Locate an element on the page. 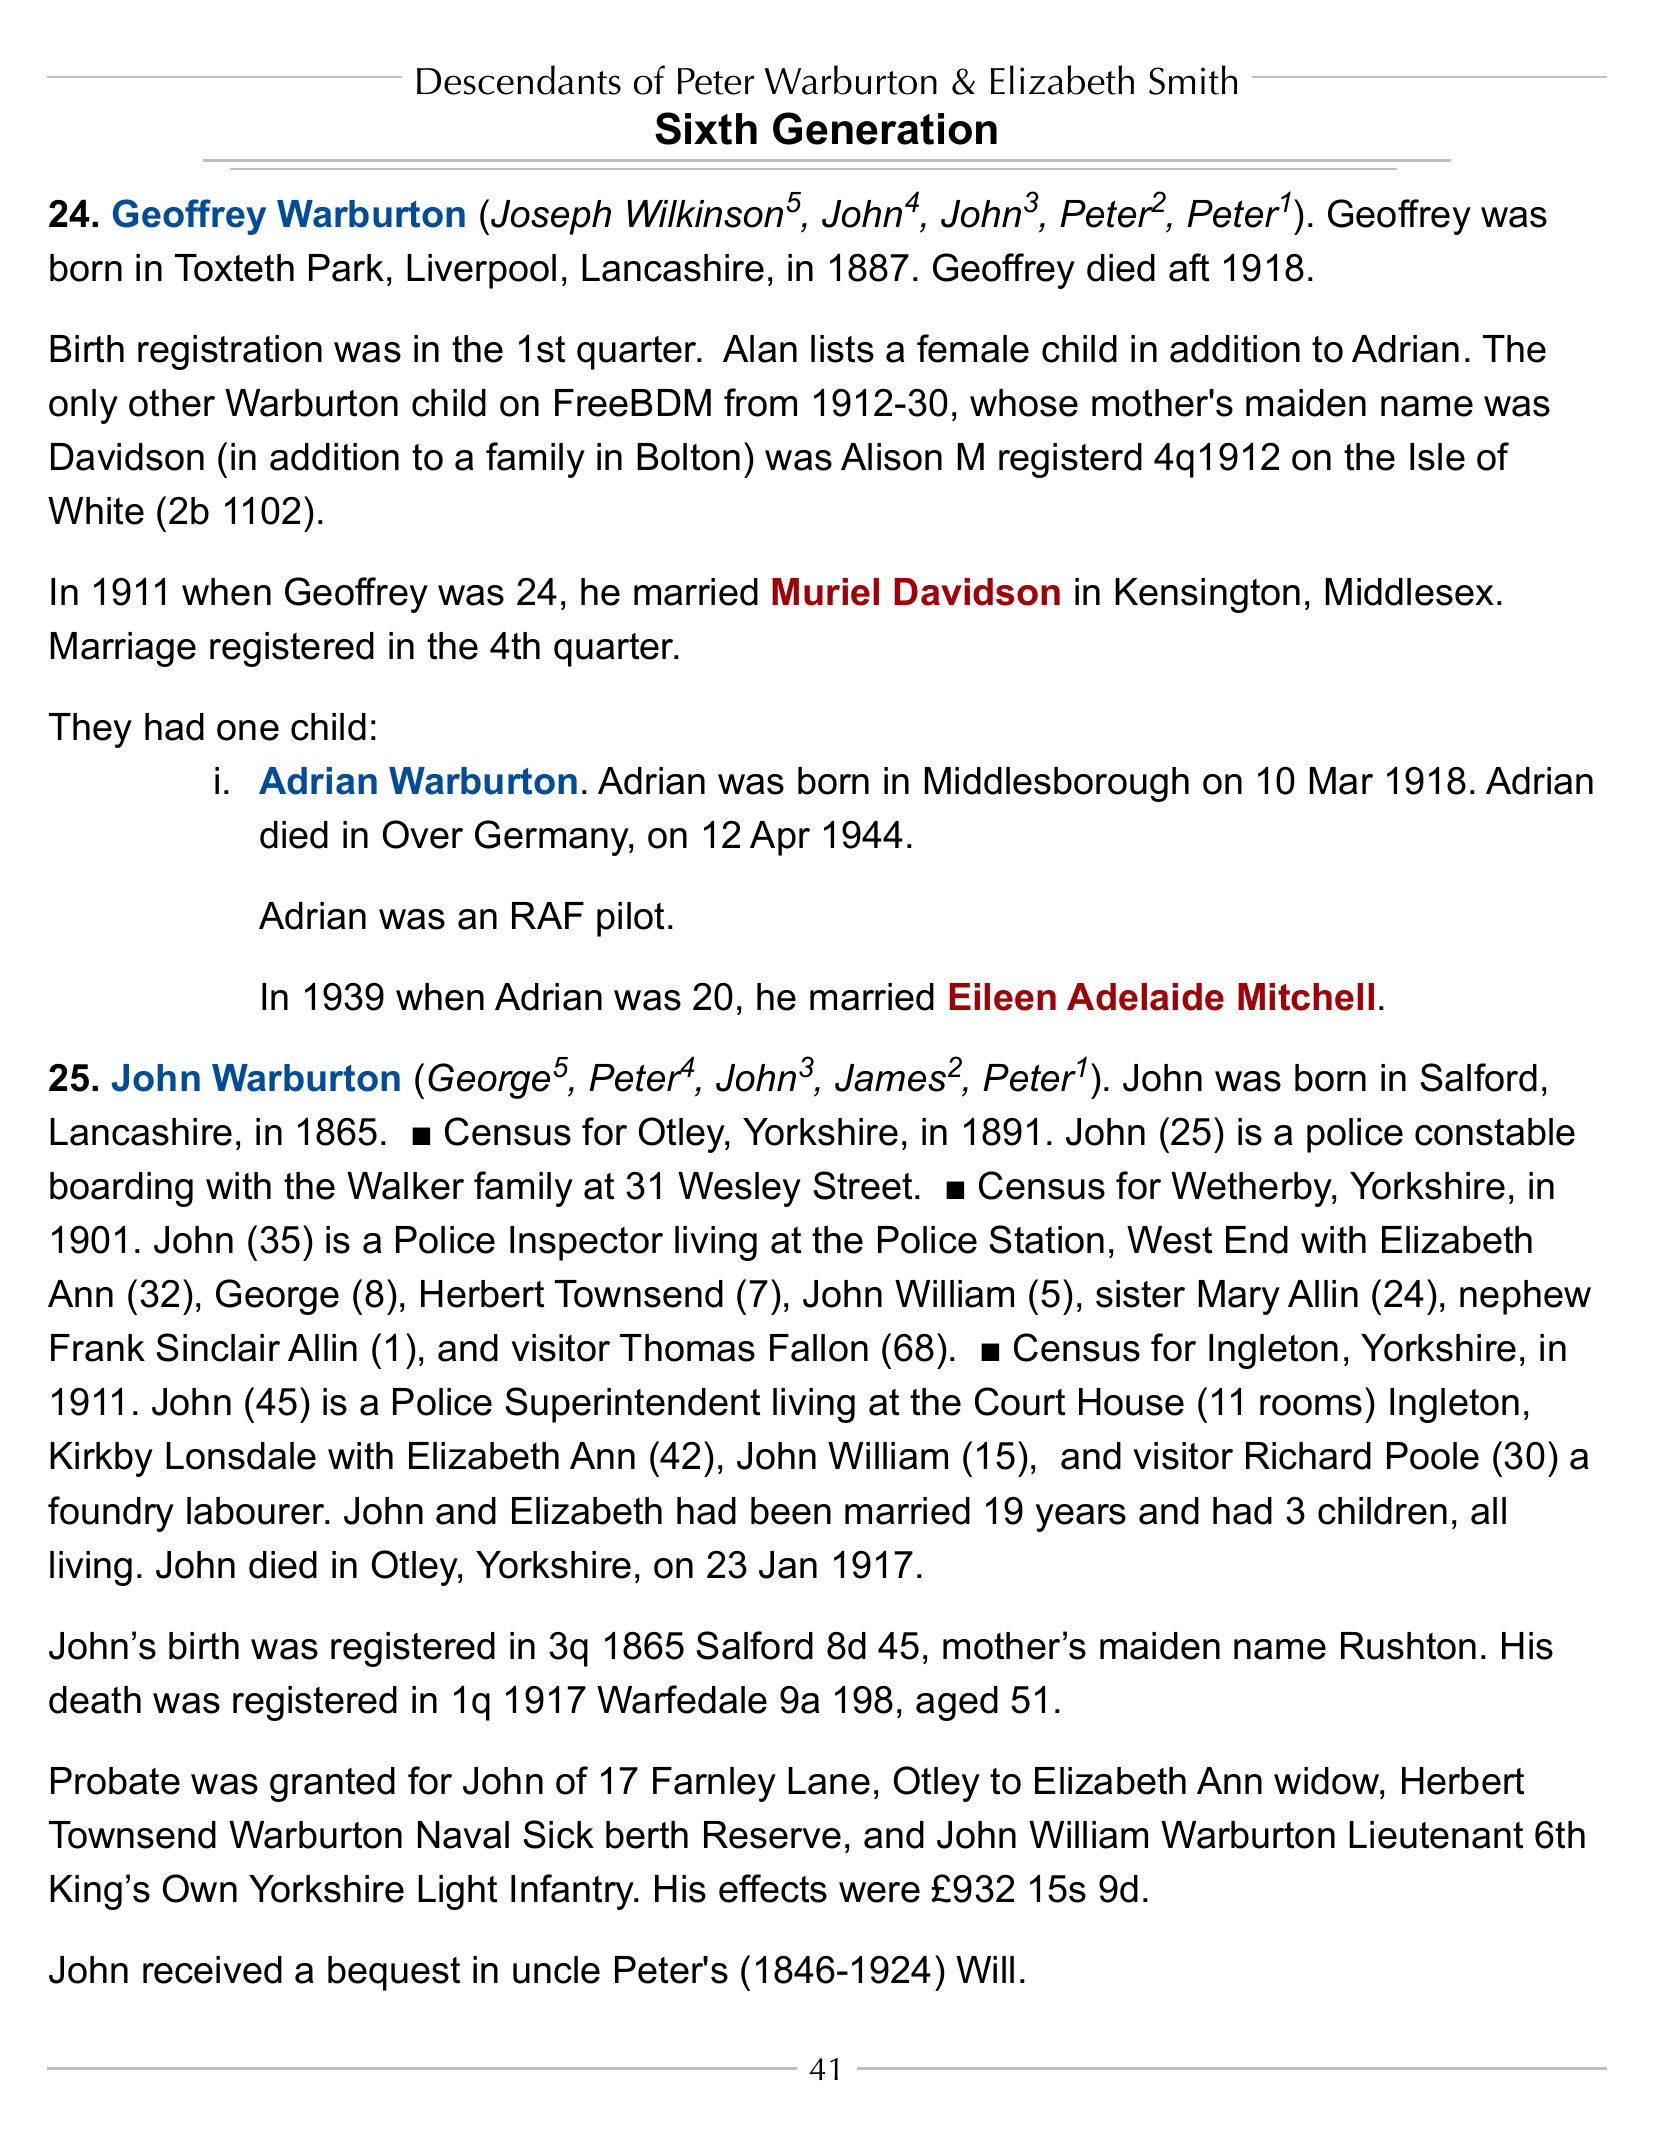 Image resolution: width=1654 pixels, height=2140 pixels. effects is located at coordinates (773, 1888).
